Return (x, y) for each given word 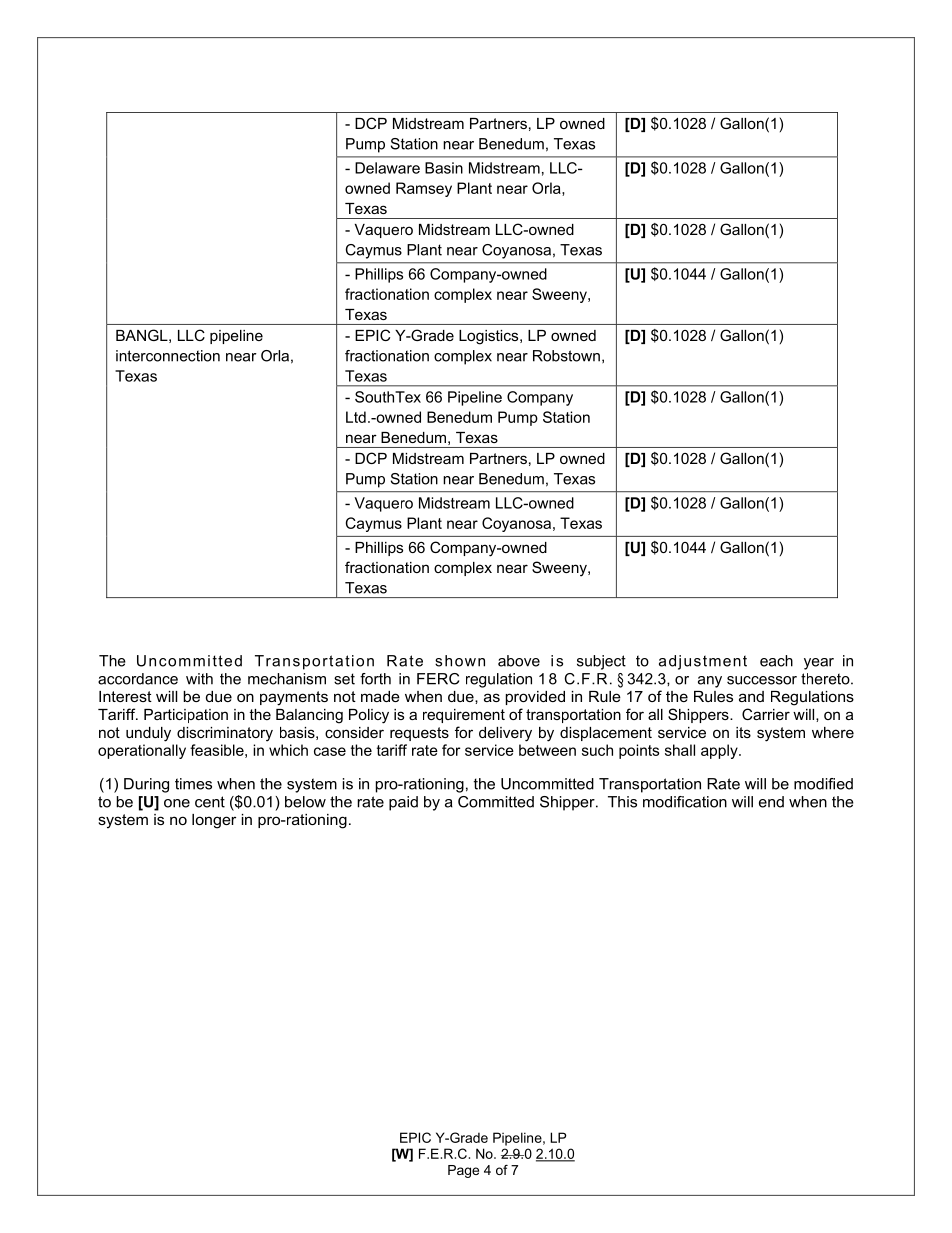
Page (463, 1171)
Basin (444, 168)
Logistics (490, 337)
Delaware (387, 168)
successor (762, 680)
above (519, 661)
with (199, 679)
